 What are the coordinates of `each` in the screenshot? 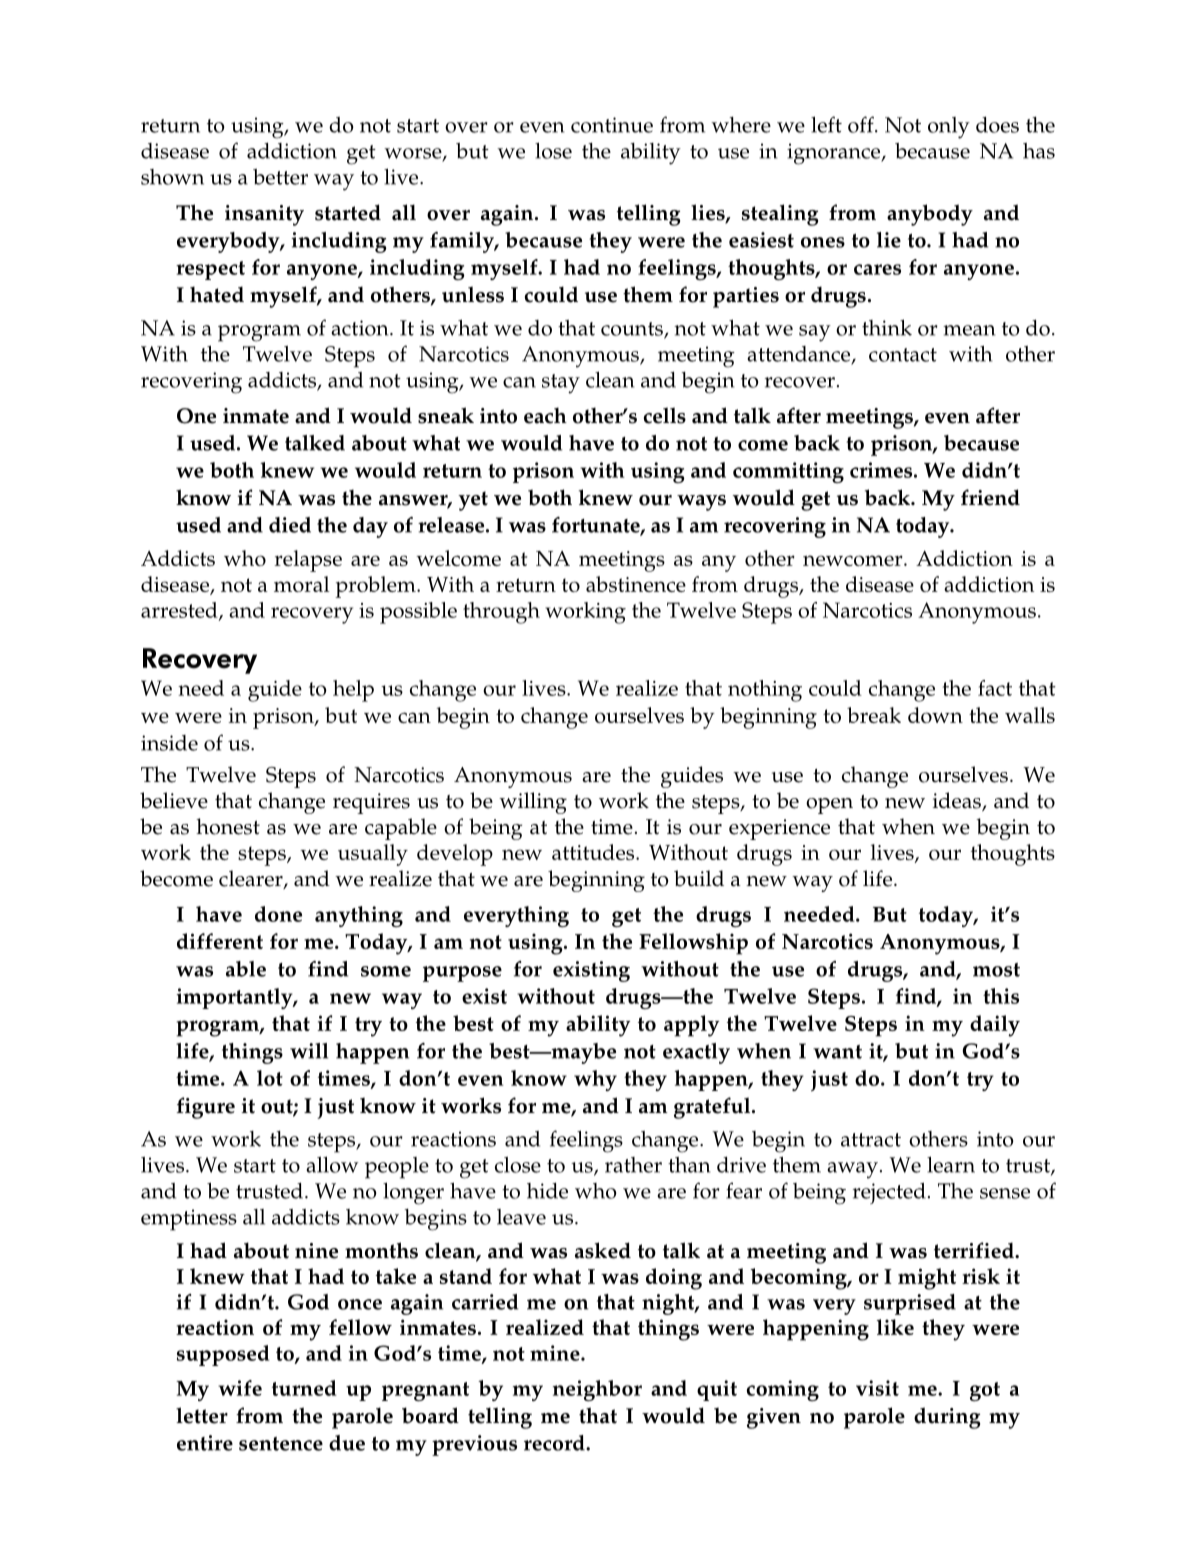 It's located at (545, 415).
